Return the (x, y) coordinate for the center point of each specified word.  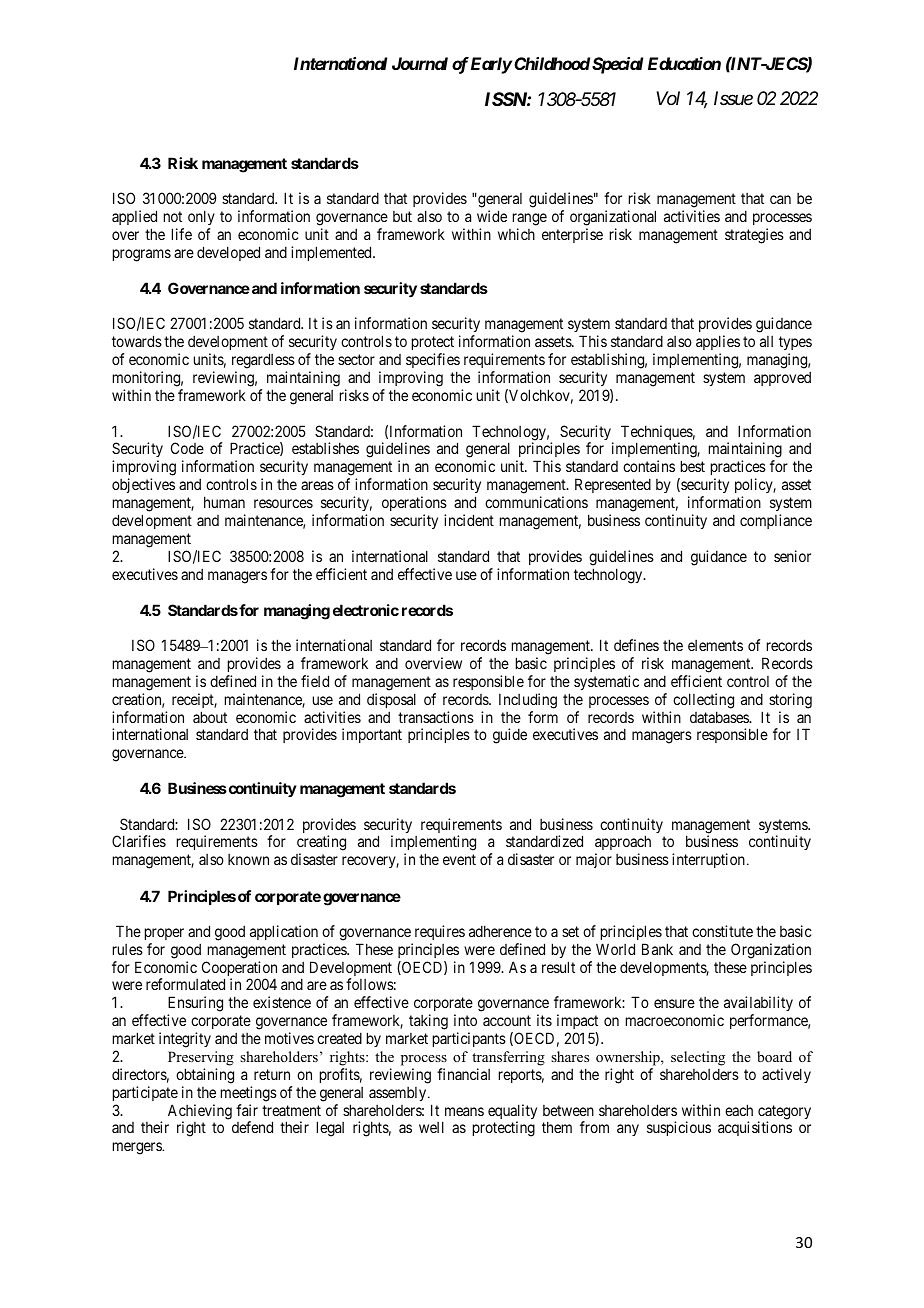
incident (469, 520)
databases (720, 717)
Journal (420, 63)
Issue (733, 98)
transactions (436, 717)
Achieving (200, 1113)
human (224, 502)
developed (228, 253)
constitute (722, 931)
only (201, 217)
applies (718, 344)
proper (164, 934)
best (693, 466)
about (210, 717)
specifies (433, 360)
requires (440, 932)
